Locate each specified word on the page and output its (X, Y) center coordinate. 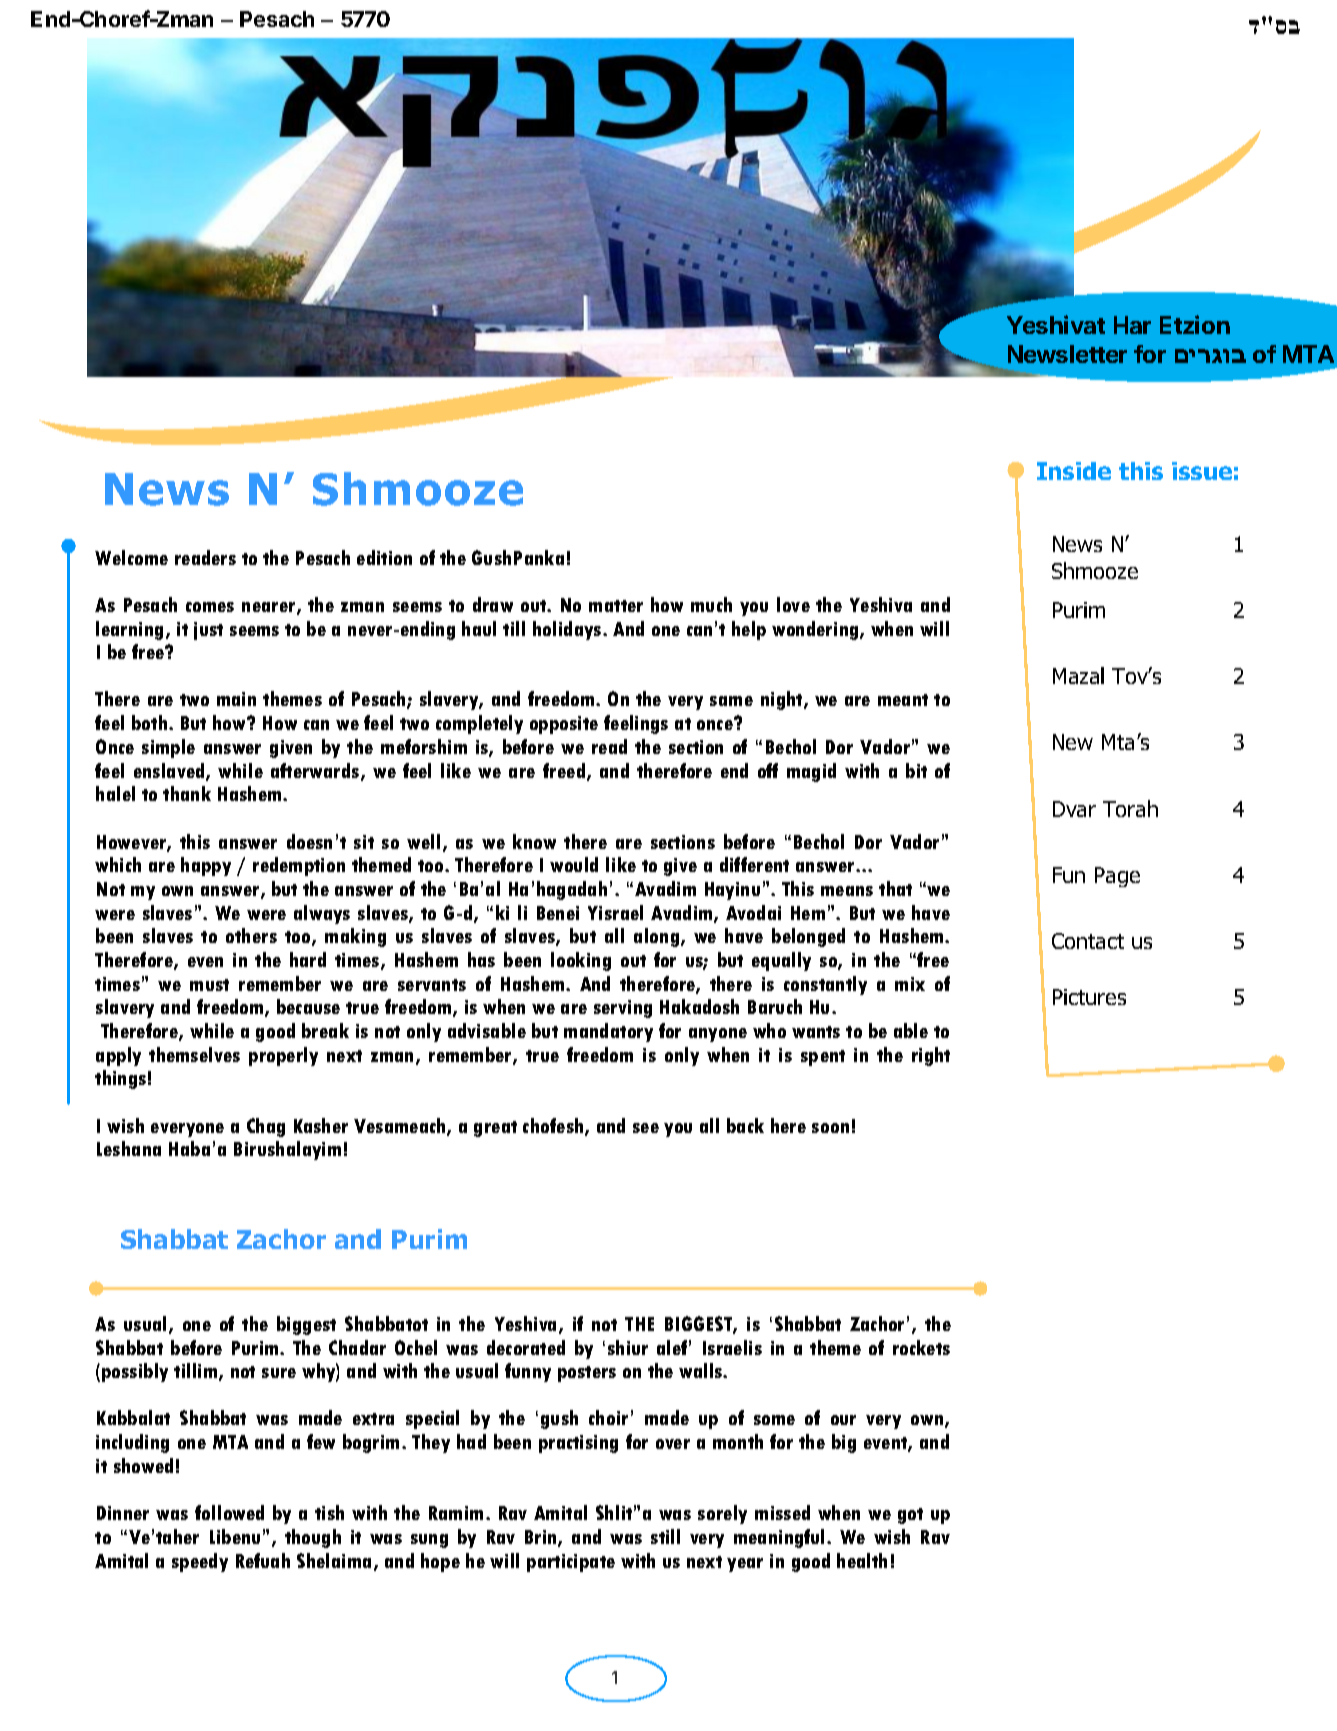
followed (229, 1512)
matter (616, 606)
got (910, 1516)
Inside (1074, 471)
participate (571, 1563)
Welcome (131, 557)
